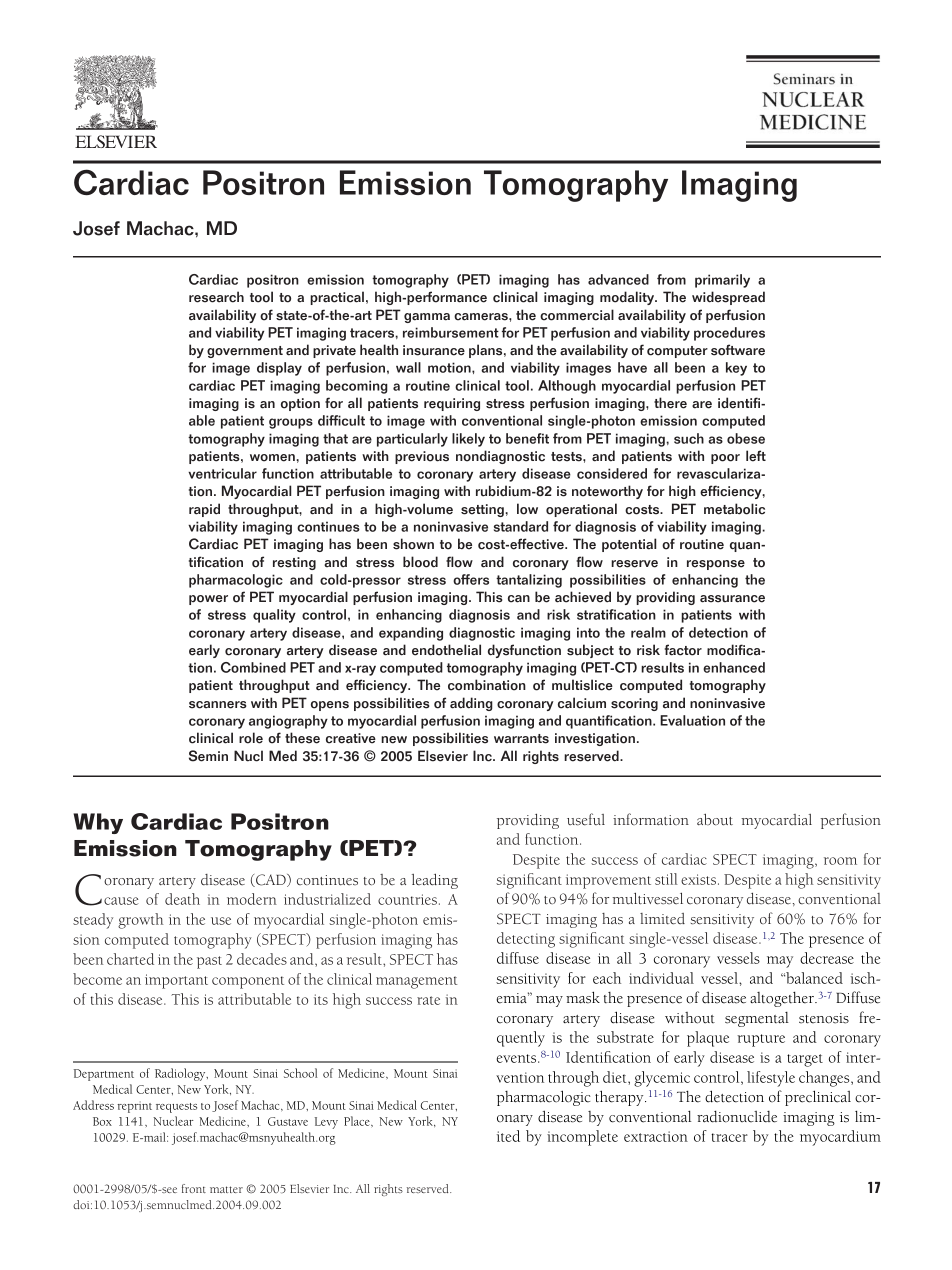  I want to click on research, so click(216, 297).
